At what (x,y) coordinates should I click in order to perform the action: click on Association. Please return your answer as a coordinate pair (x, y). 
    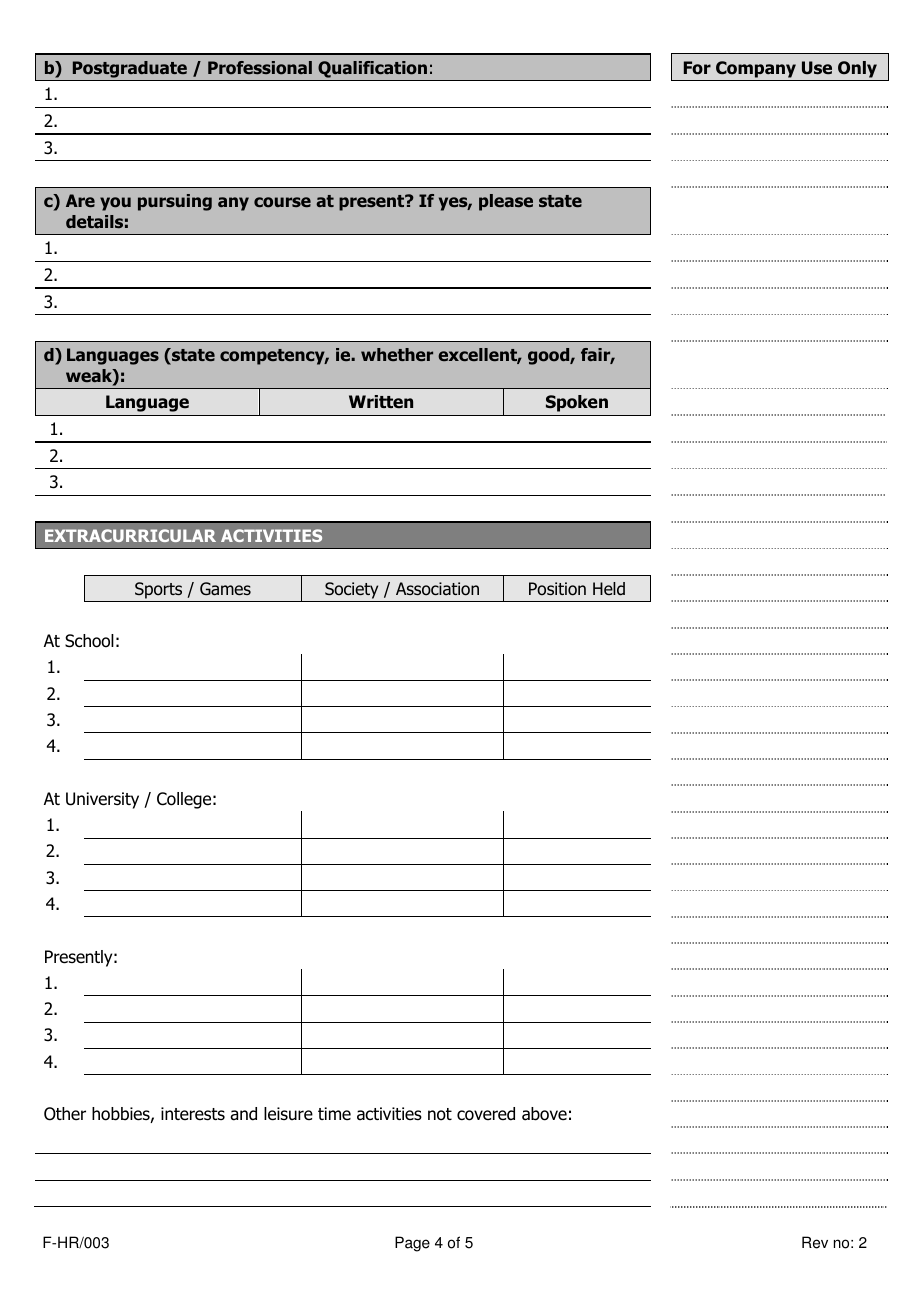
    Looking at the image, I should click on (437, 589).
